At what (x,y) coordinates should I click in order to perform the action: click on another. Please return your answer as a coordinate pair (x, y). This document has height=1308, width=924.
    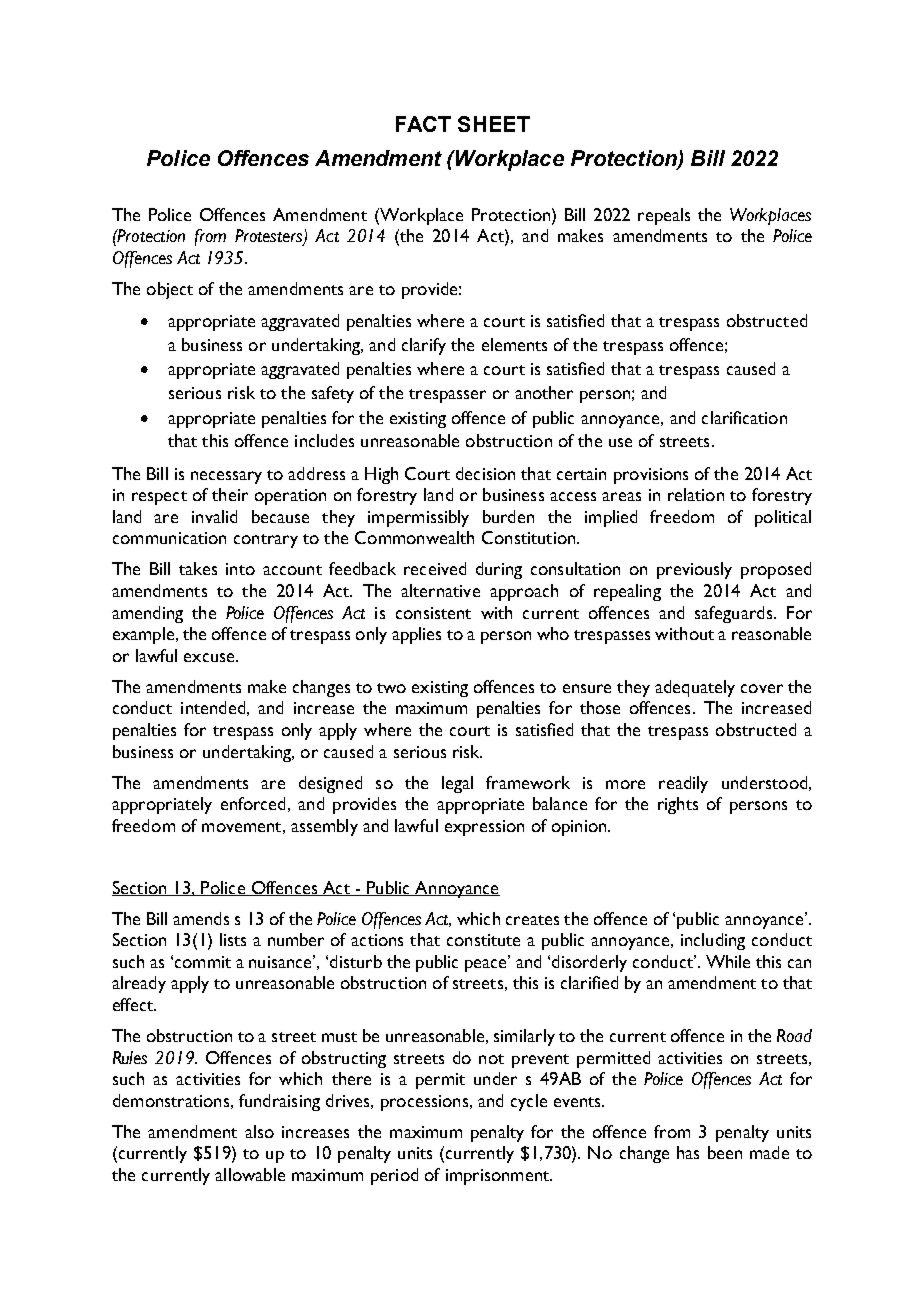
    Looking at the image, I should click on (544, 392).
